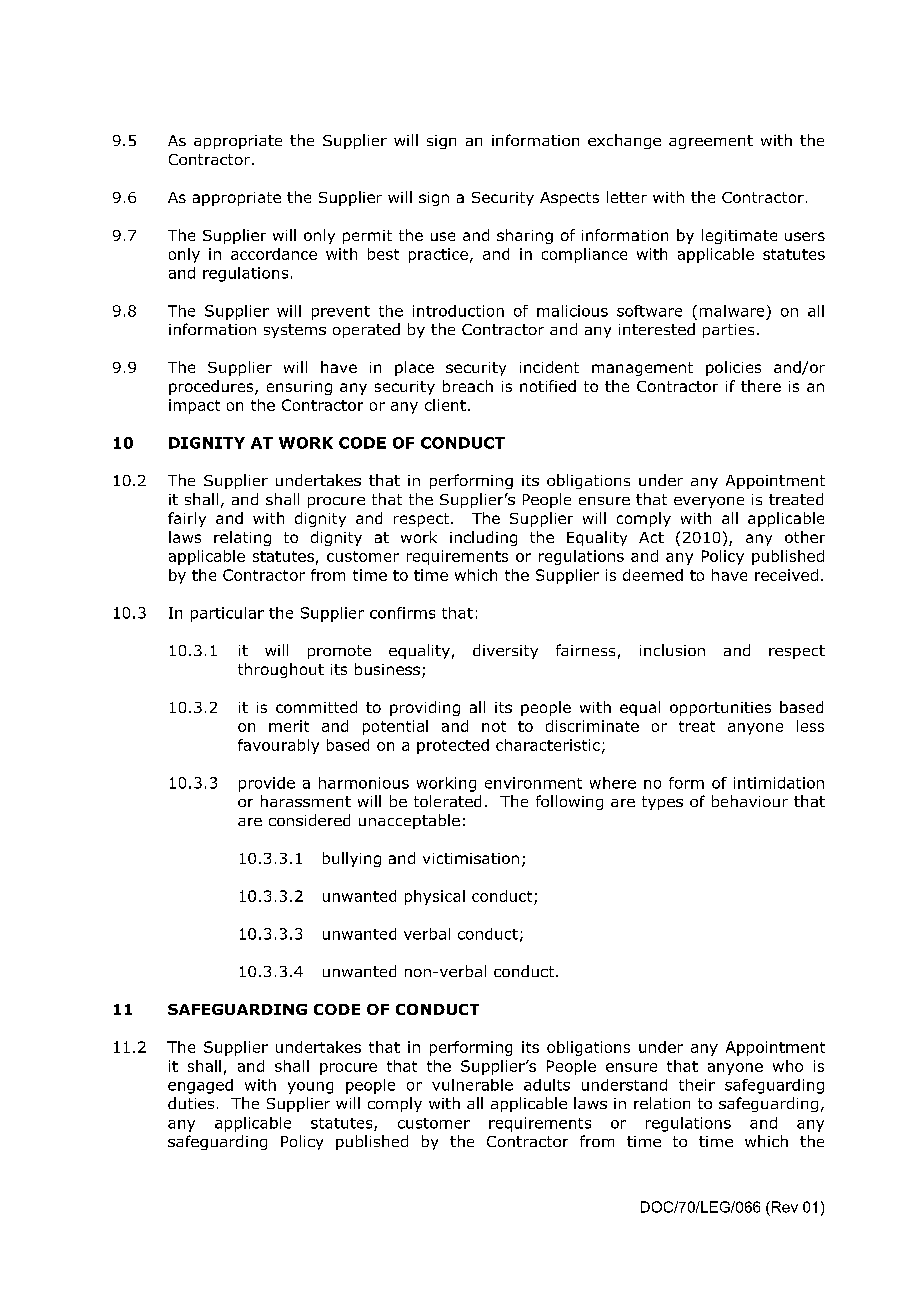  I want to click on ensuring, so click(299, 388).
